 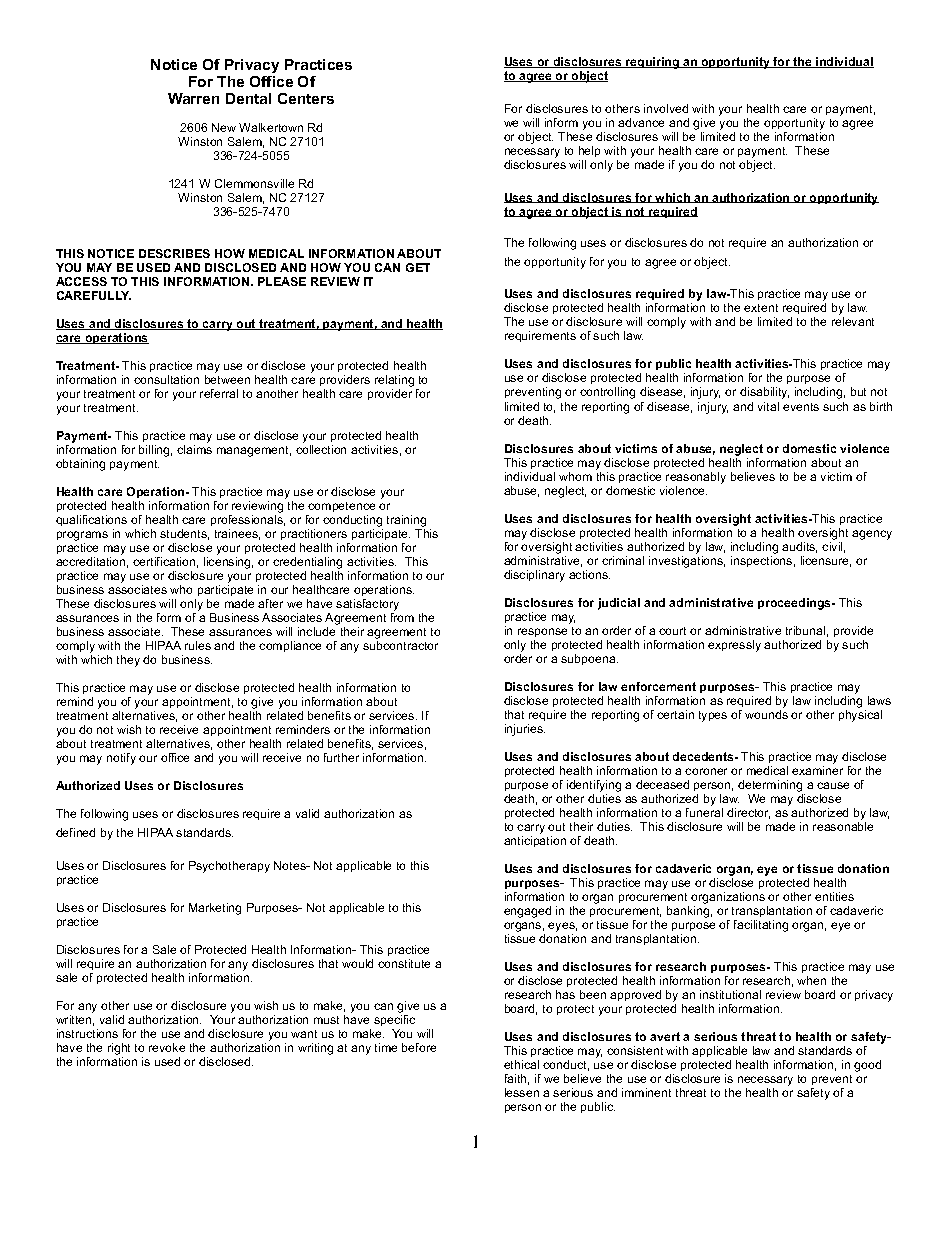 I want to click on disciplinary, so click(x=534, y=576).
